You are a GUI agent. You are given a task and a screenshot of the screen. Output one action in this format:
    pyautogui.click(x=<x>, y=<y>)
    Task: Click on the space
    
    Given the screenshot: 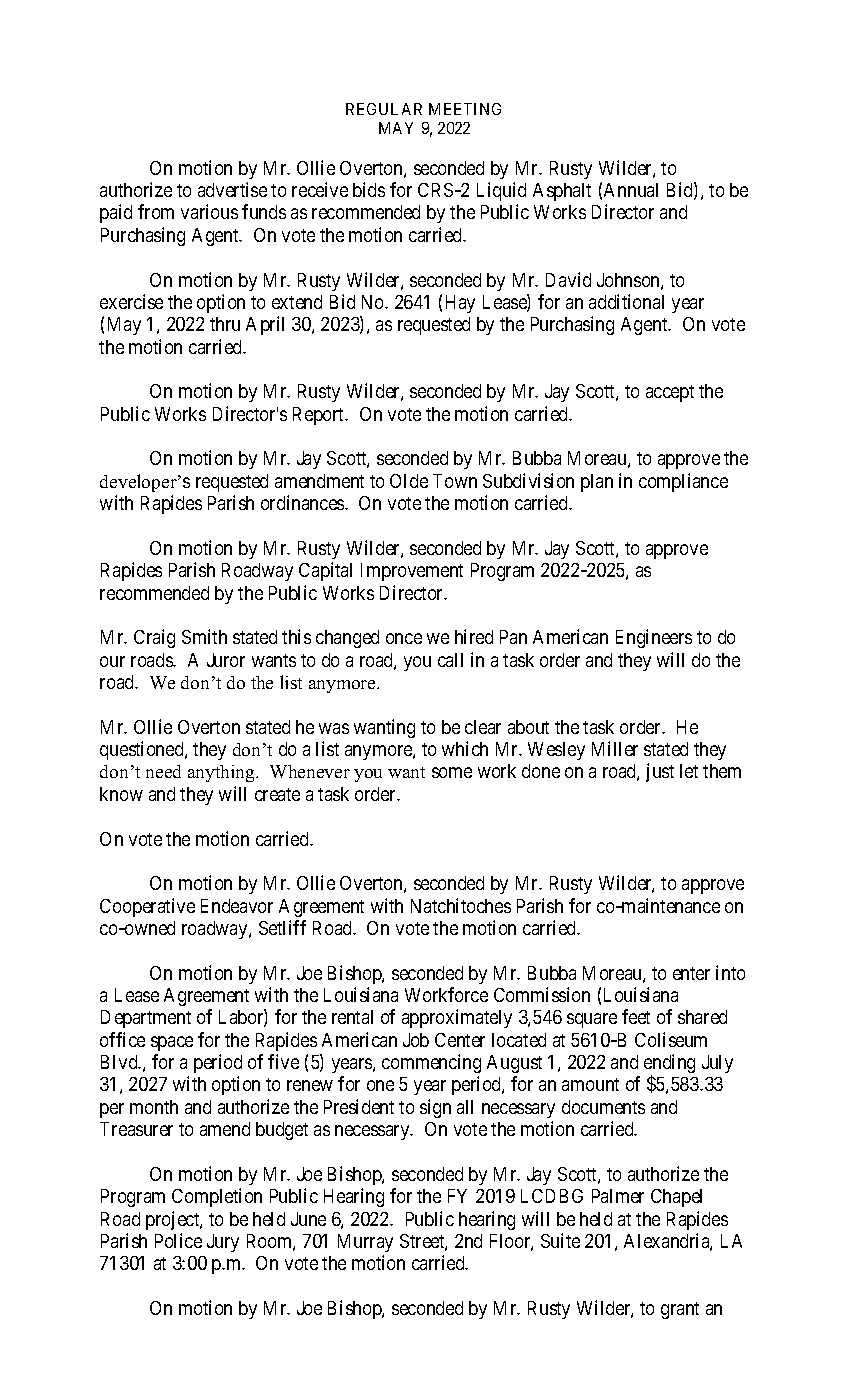 What is the action you would take?
    pyautogui.click(x=172, y=1043)
